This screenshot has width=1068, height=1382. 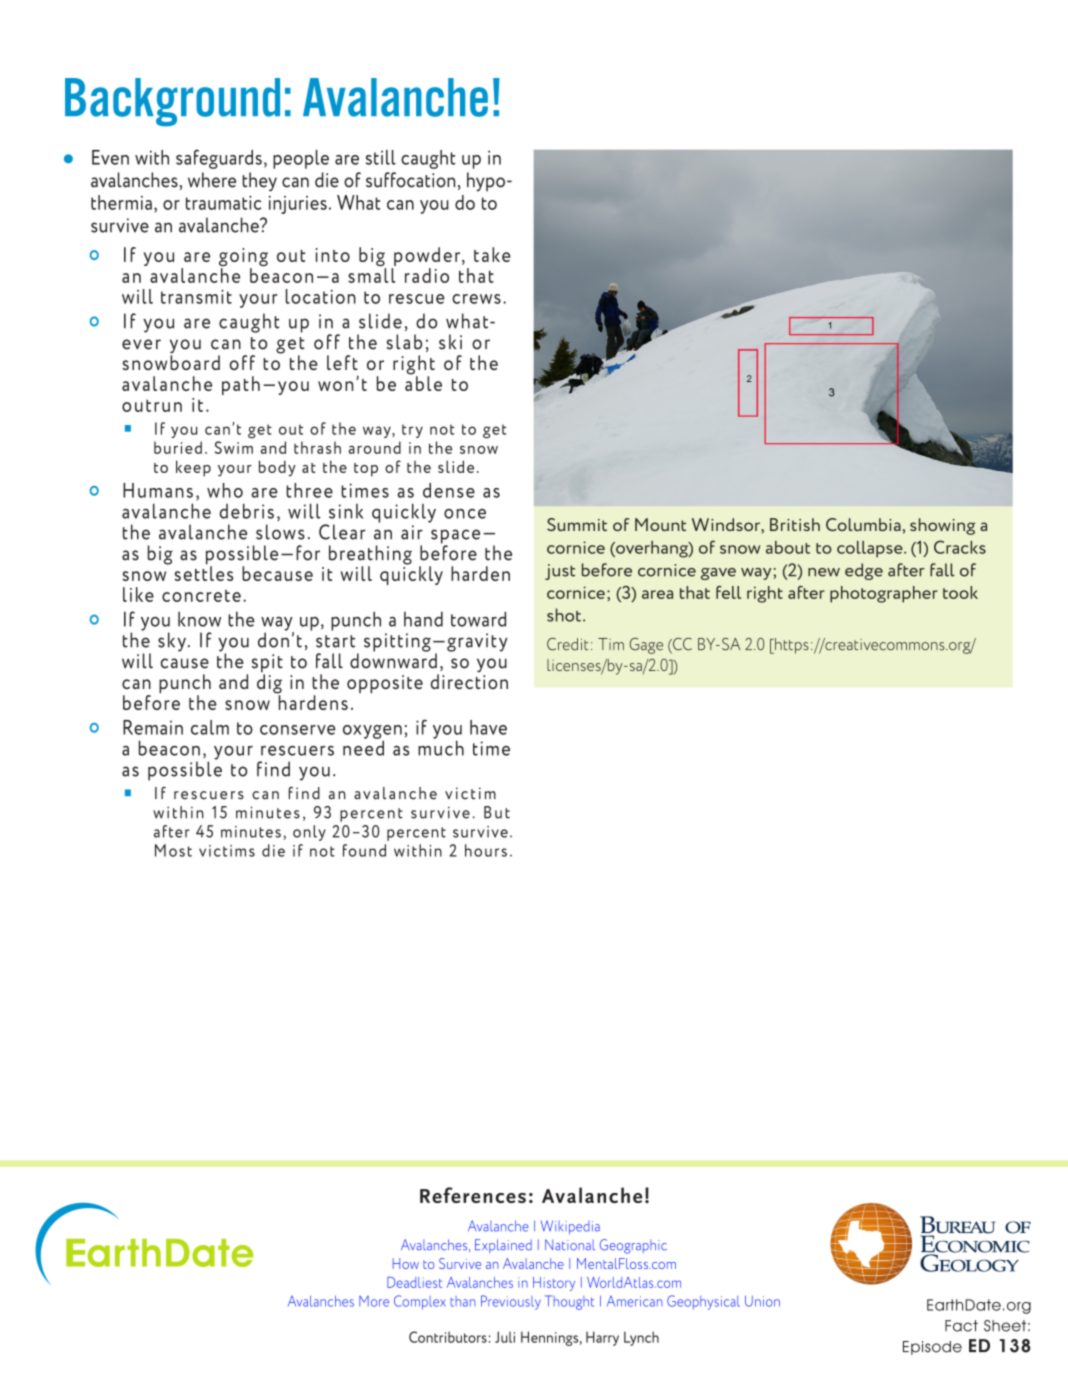 I want to click on suffocation, so click(x=410, y=180).
